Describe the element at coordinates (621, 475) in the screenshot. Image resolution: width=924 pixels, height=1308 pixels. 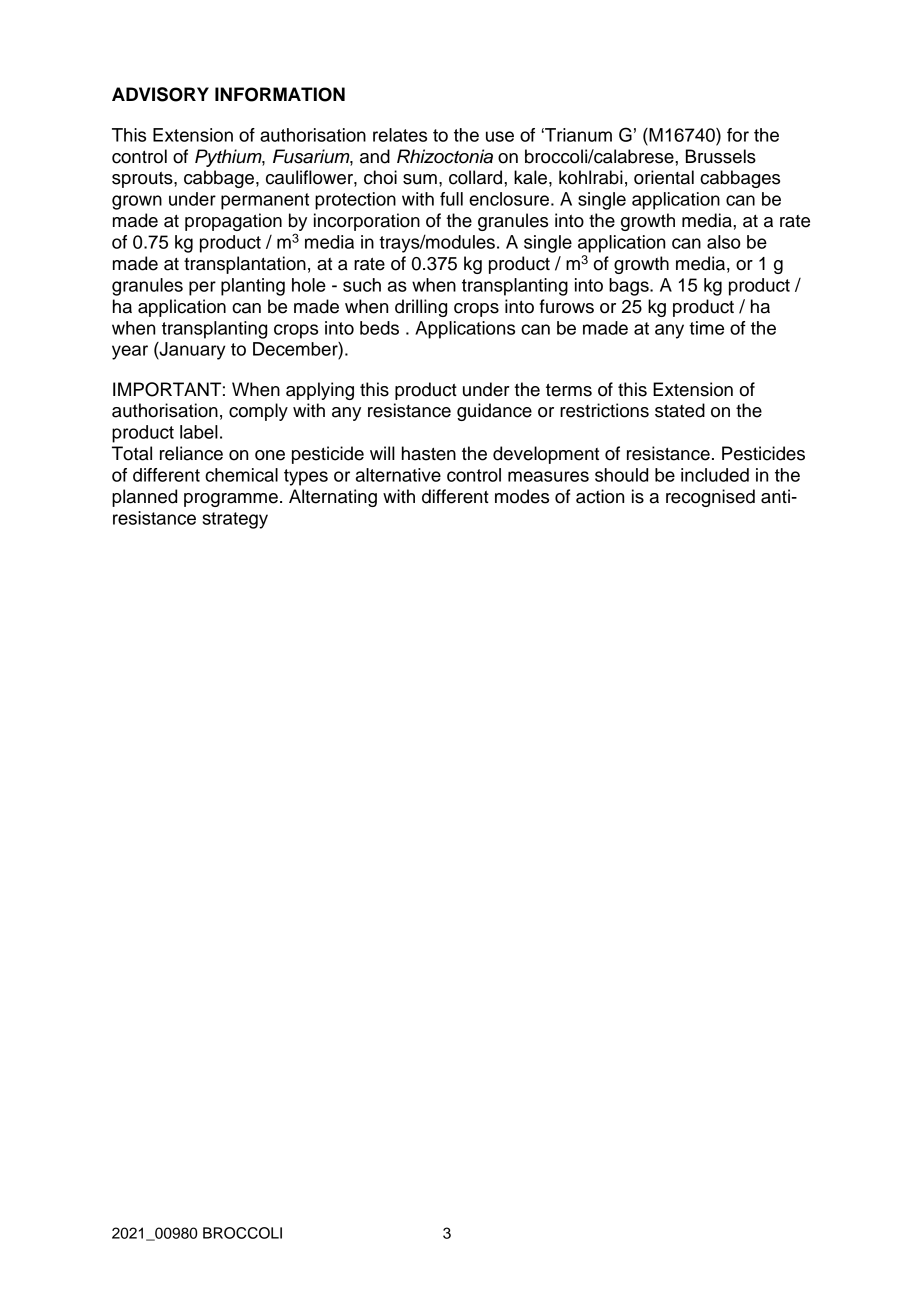
I see `should` at that location.
